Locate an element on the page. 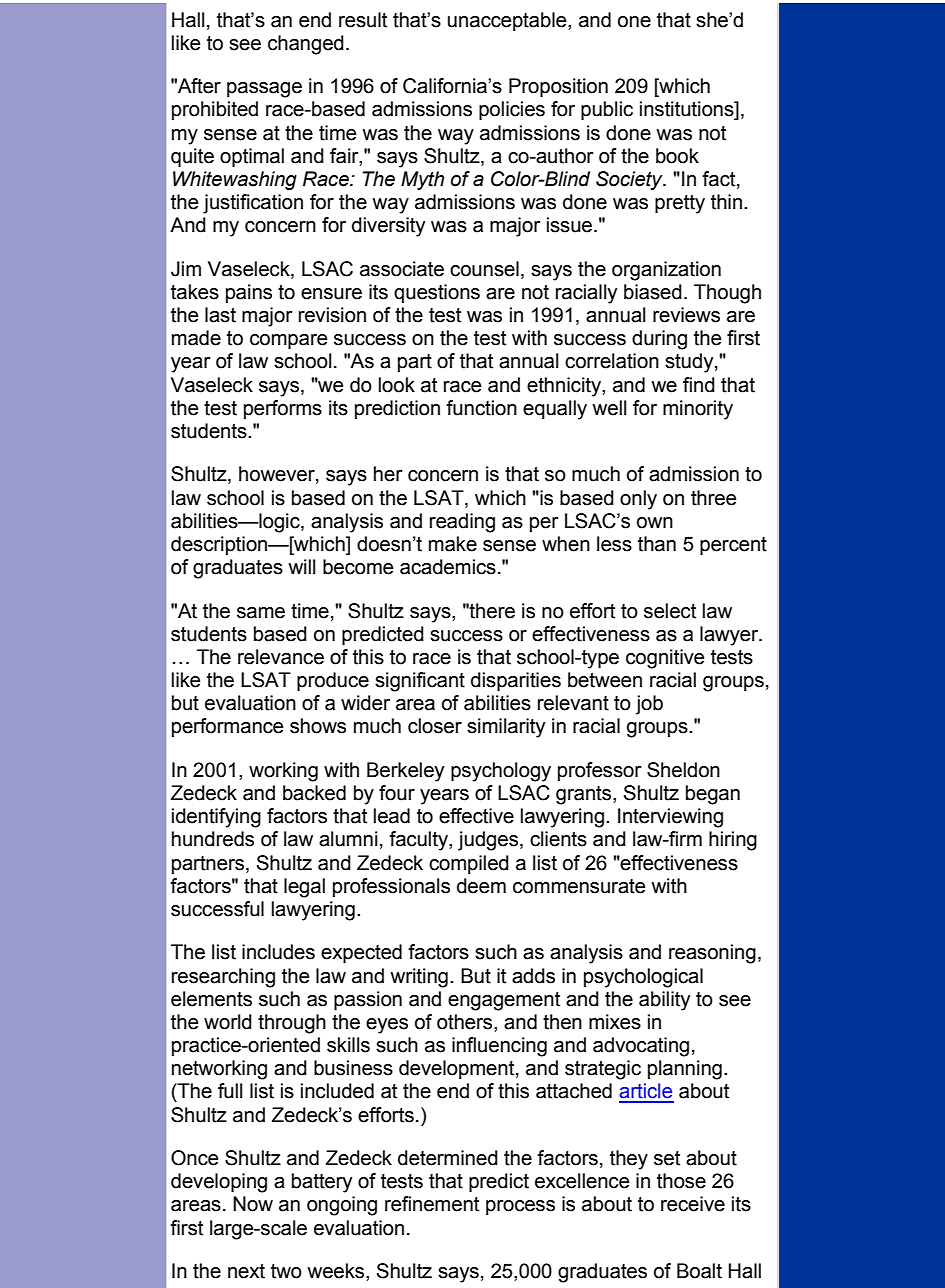  function is located at coordinates (481, 408).
